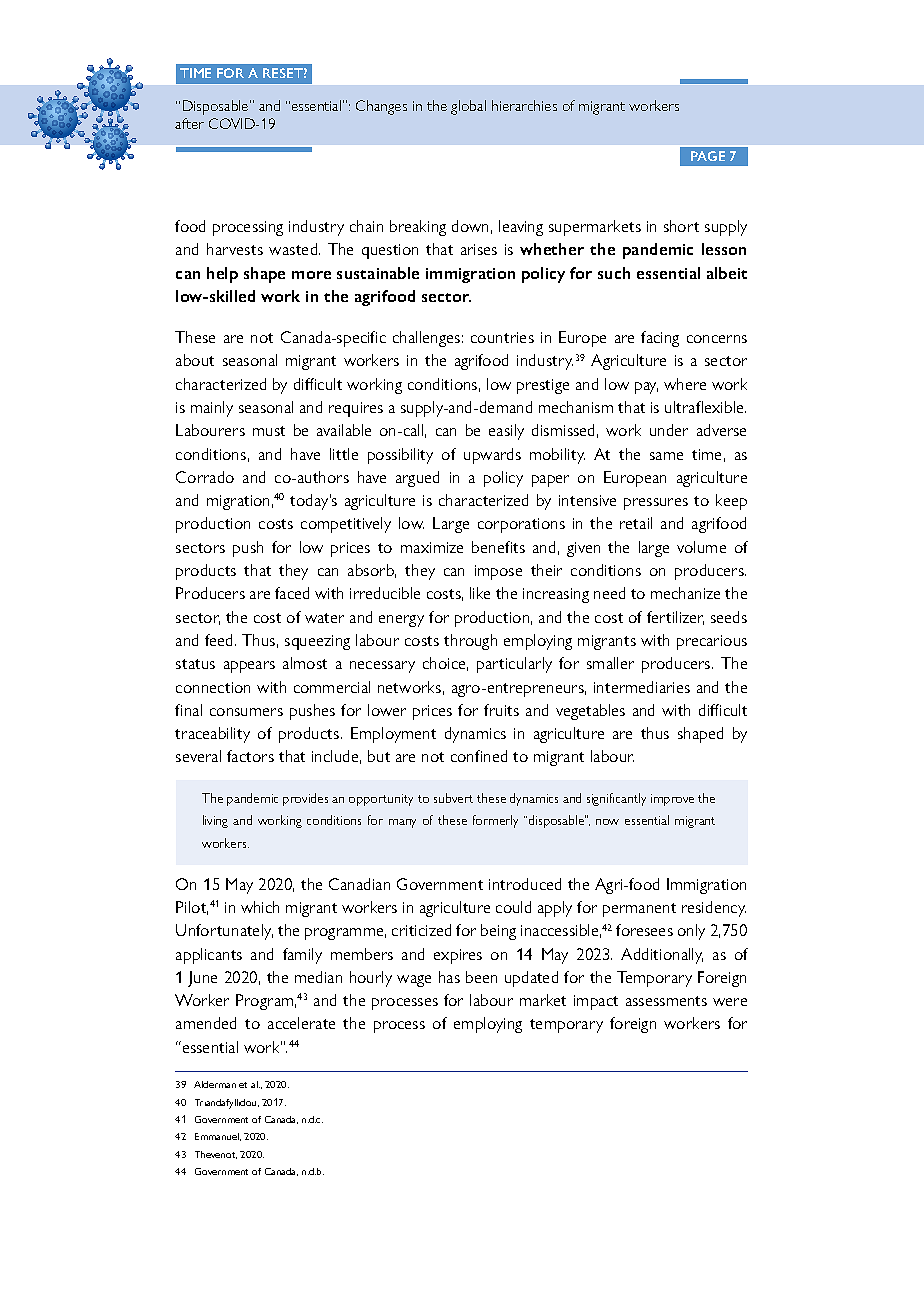  I want to click on under, so click(669, 430).
